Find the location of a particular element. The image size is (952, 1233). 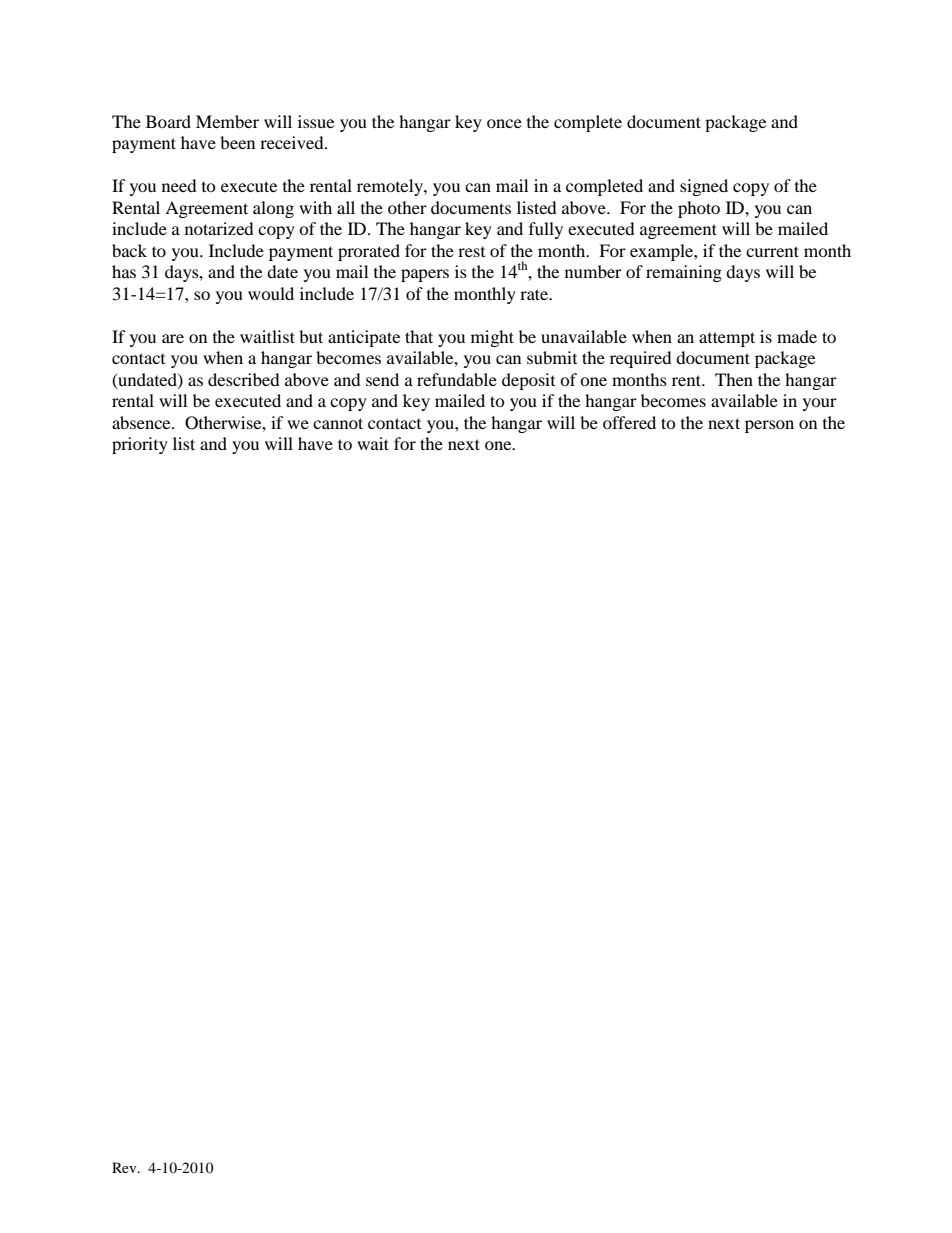

refundable is located at coordinates (457, 379).
